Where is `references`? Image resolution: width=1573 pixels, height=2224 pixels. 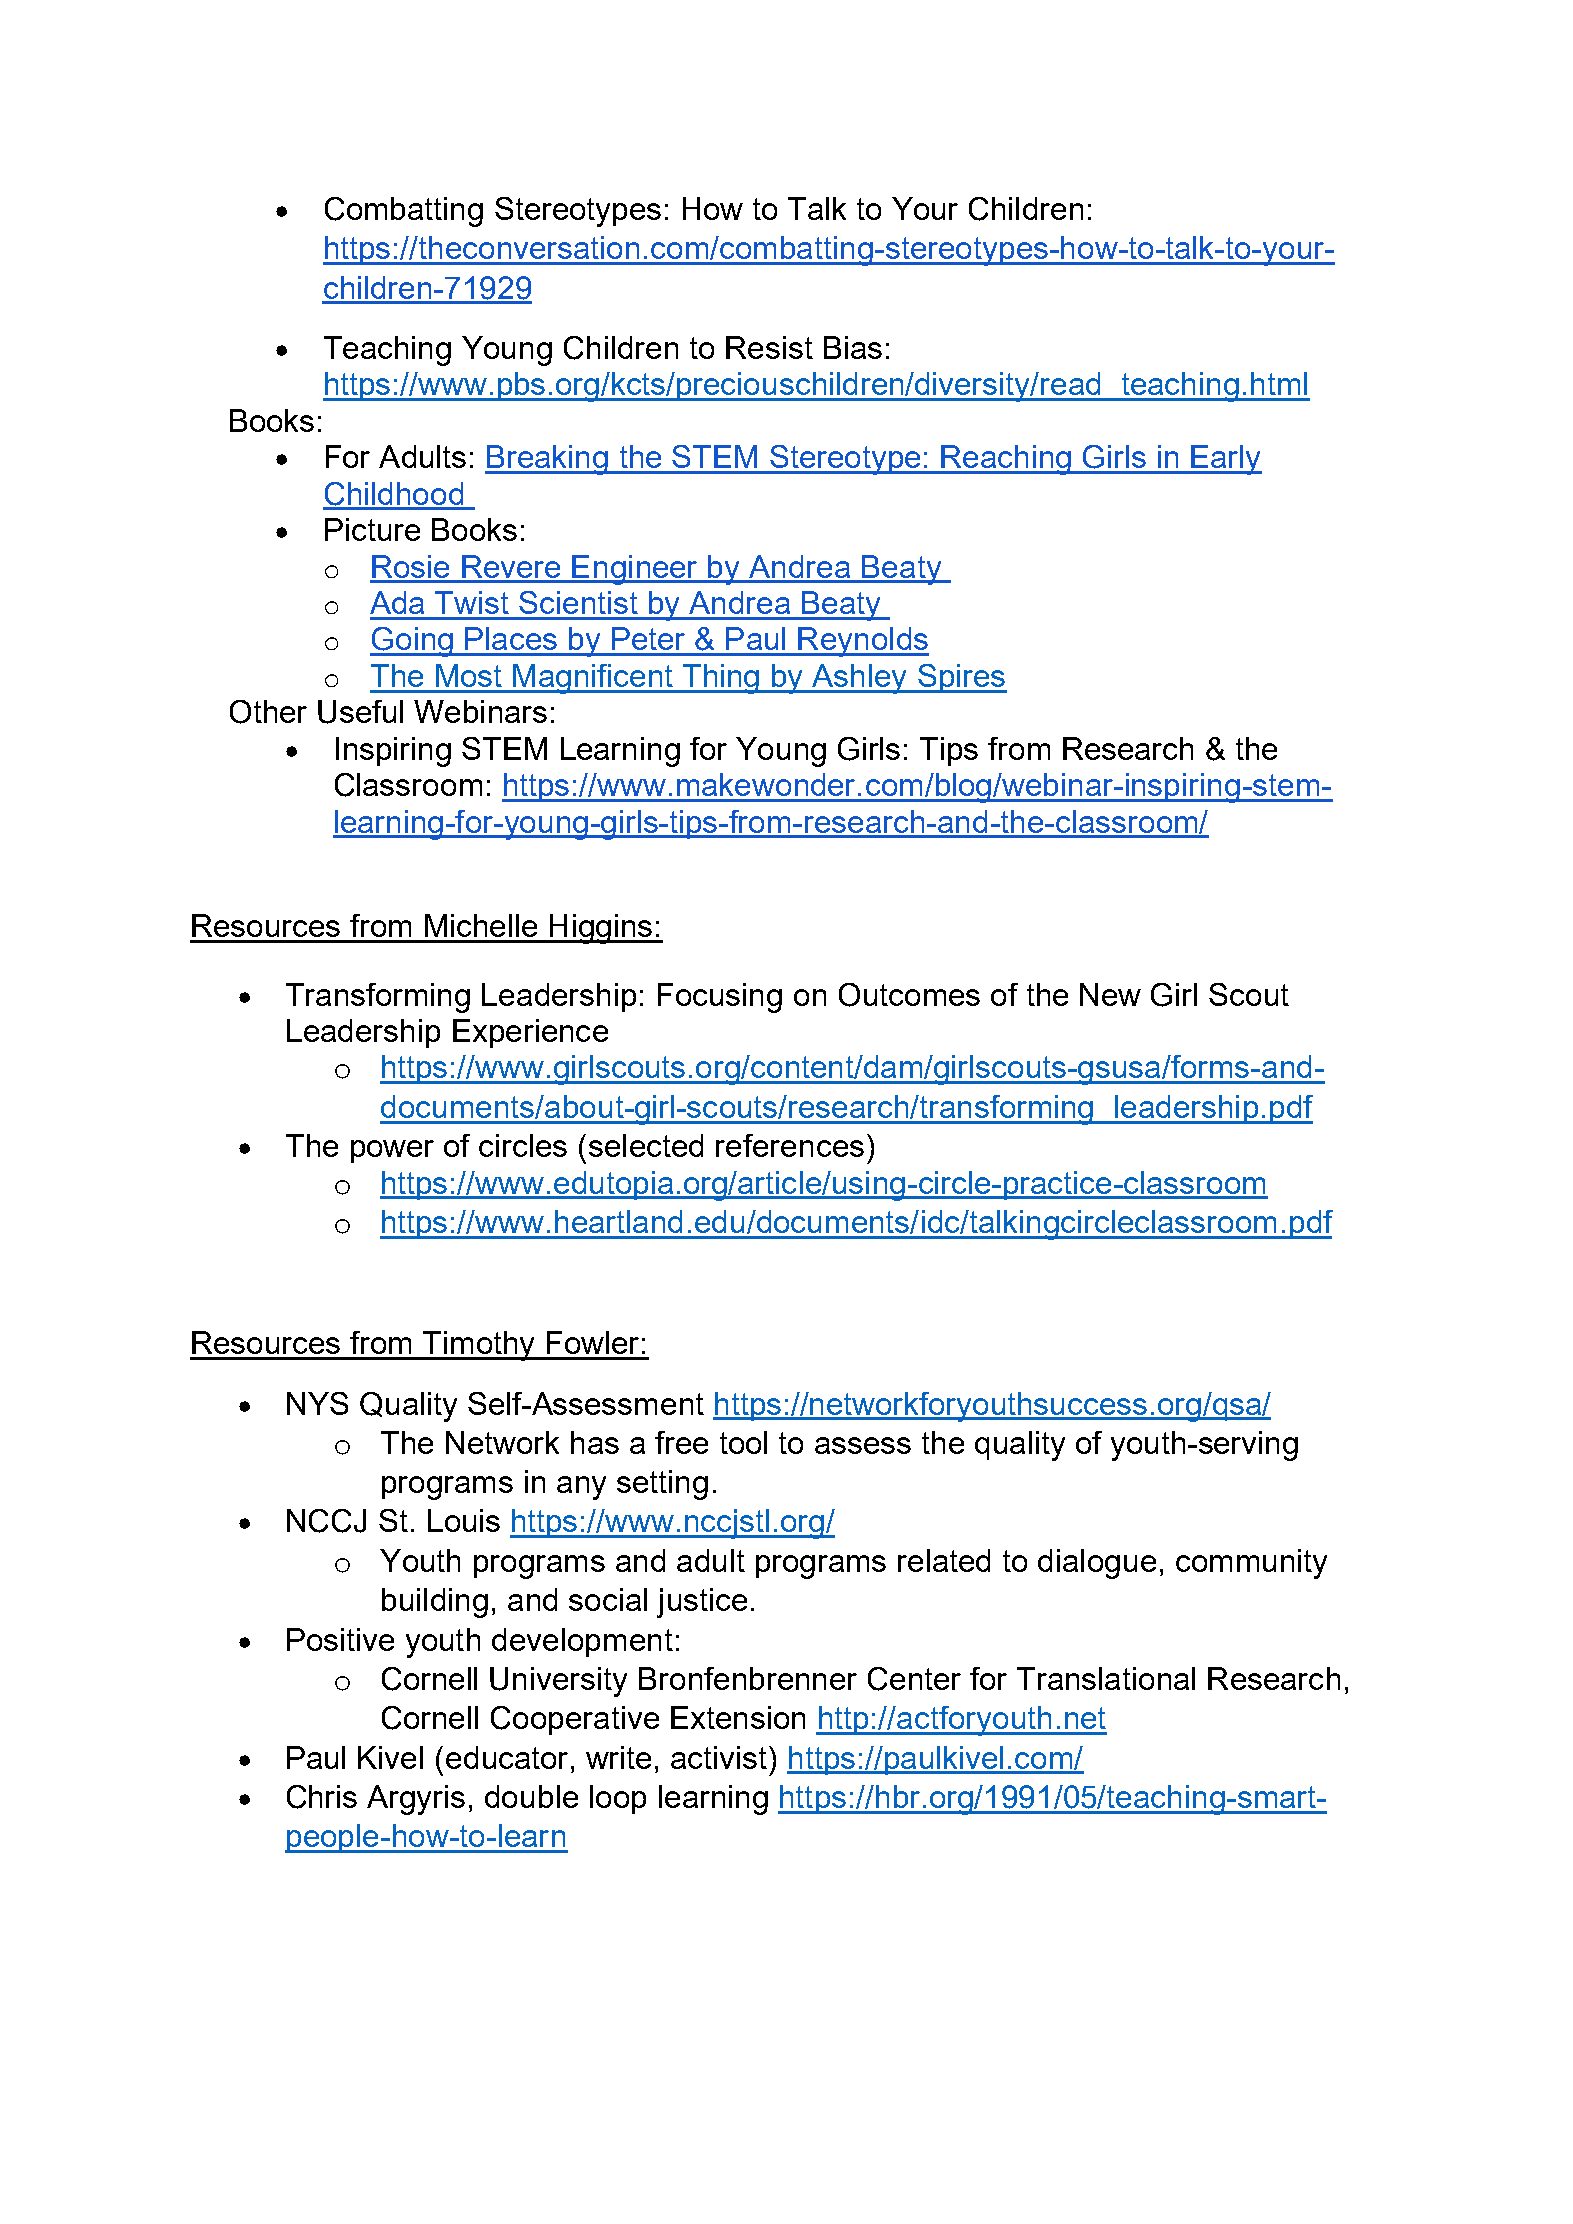 references is located at coordinates (790, 1145).
